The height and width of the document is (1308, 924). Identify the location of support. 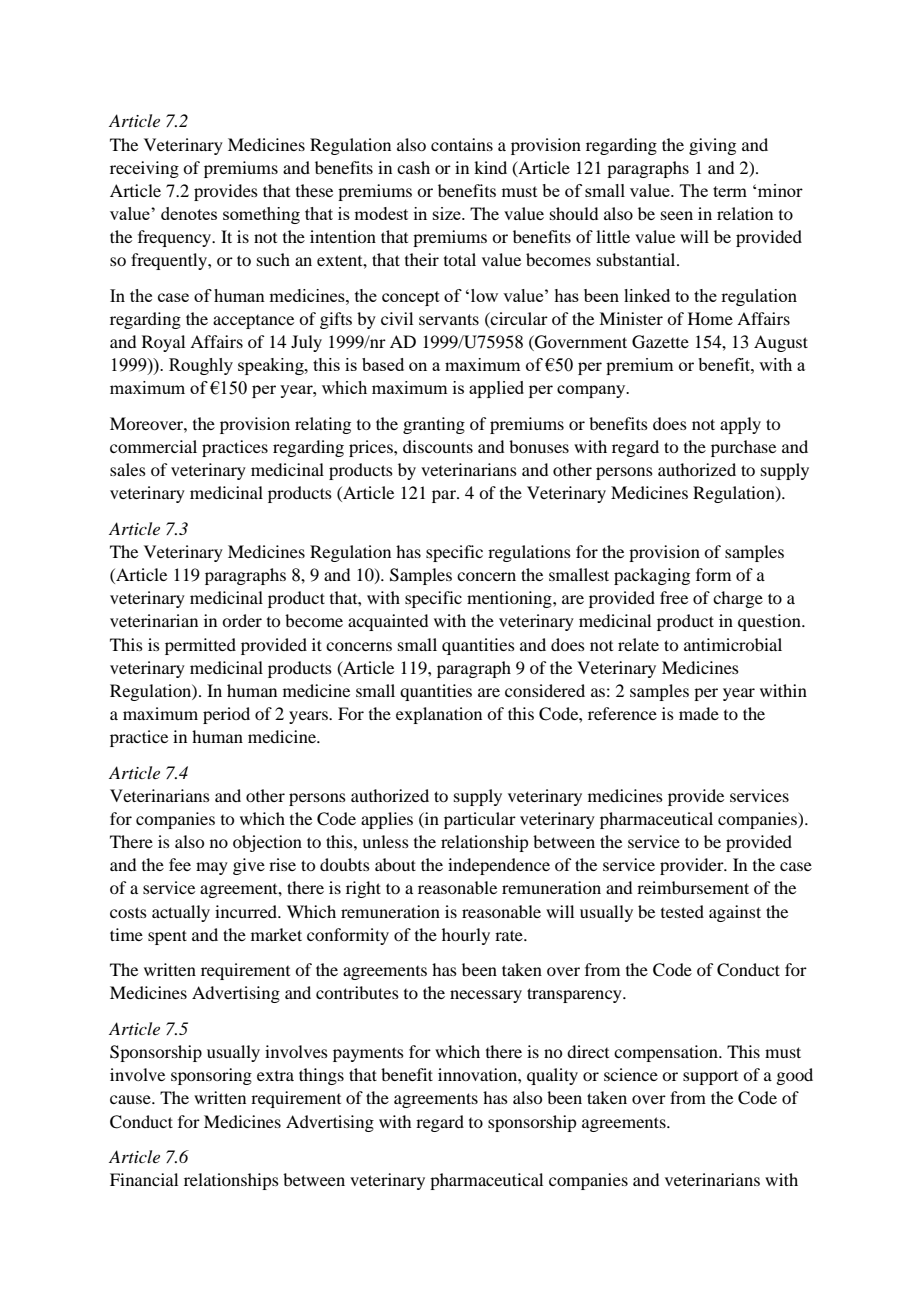
(710, 1078).
